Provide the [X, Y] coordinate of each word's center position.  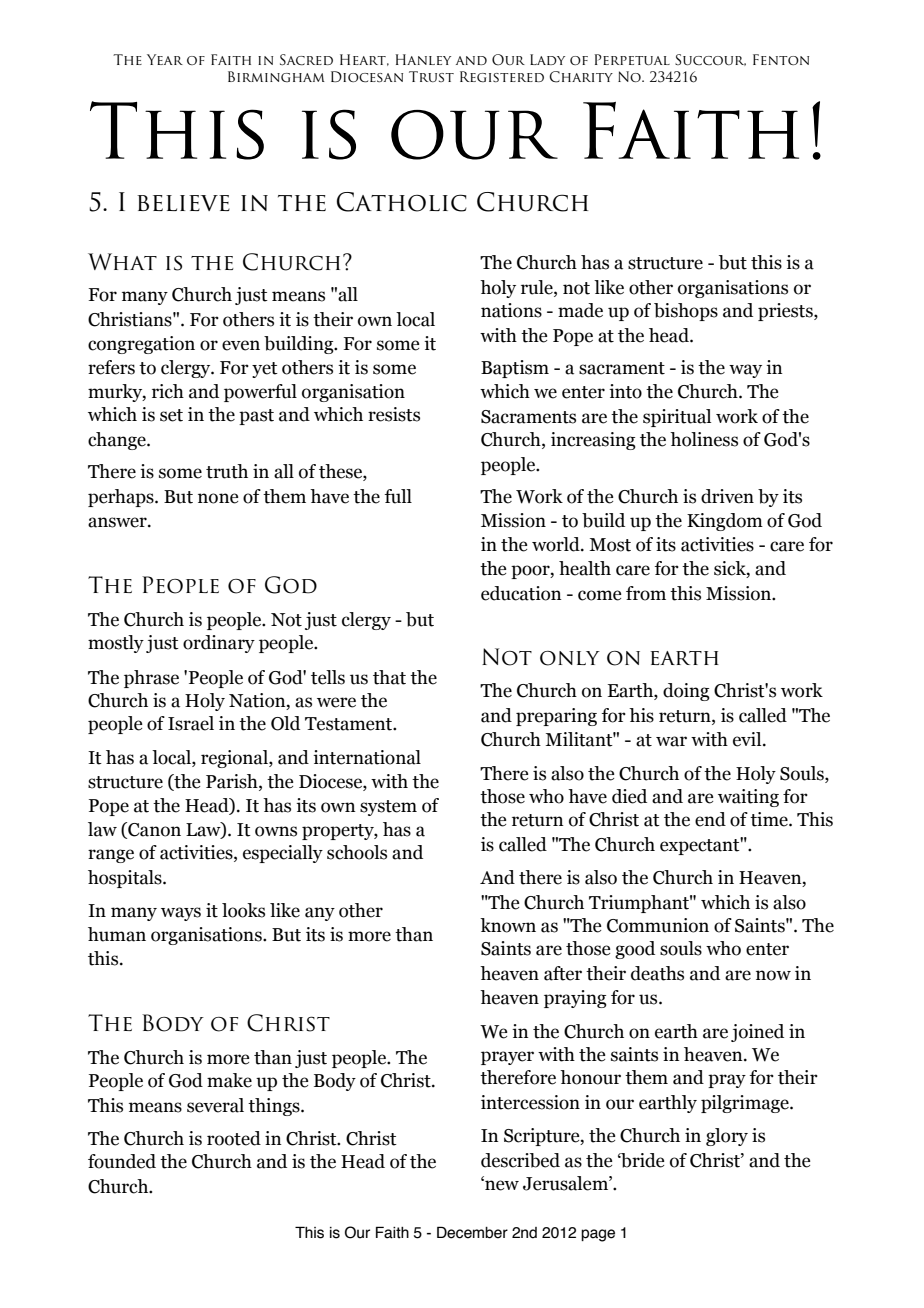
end [710, 819]
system [388, 808]
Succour [710, 60]
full [398, 496]
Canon [153, 830]
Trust [431, 76]
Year [165, 59]
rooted [234, 1138]
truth [227, 471]
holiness [704, 439]
